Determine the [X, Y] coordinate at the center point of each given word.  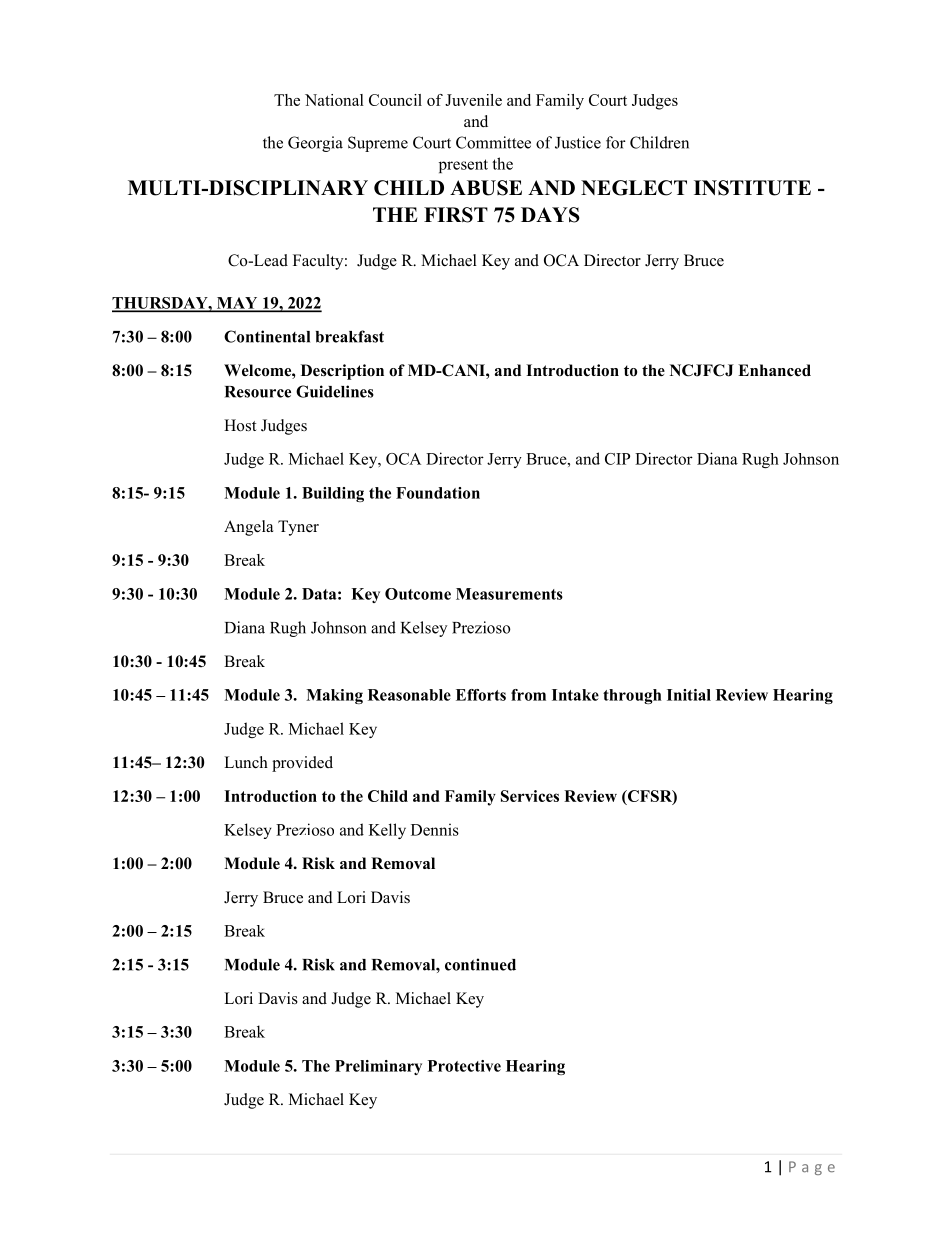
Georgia [315, 144]
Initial [689, 695]
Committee [493, 142]
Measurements [509, 594]
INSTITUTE [752, 188]
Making [334, 696]
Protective [464, 1066]
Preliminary [378, 1067]
